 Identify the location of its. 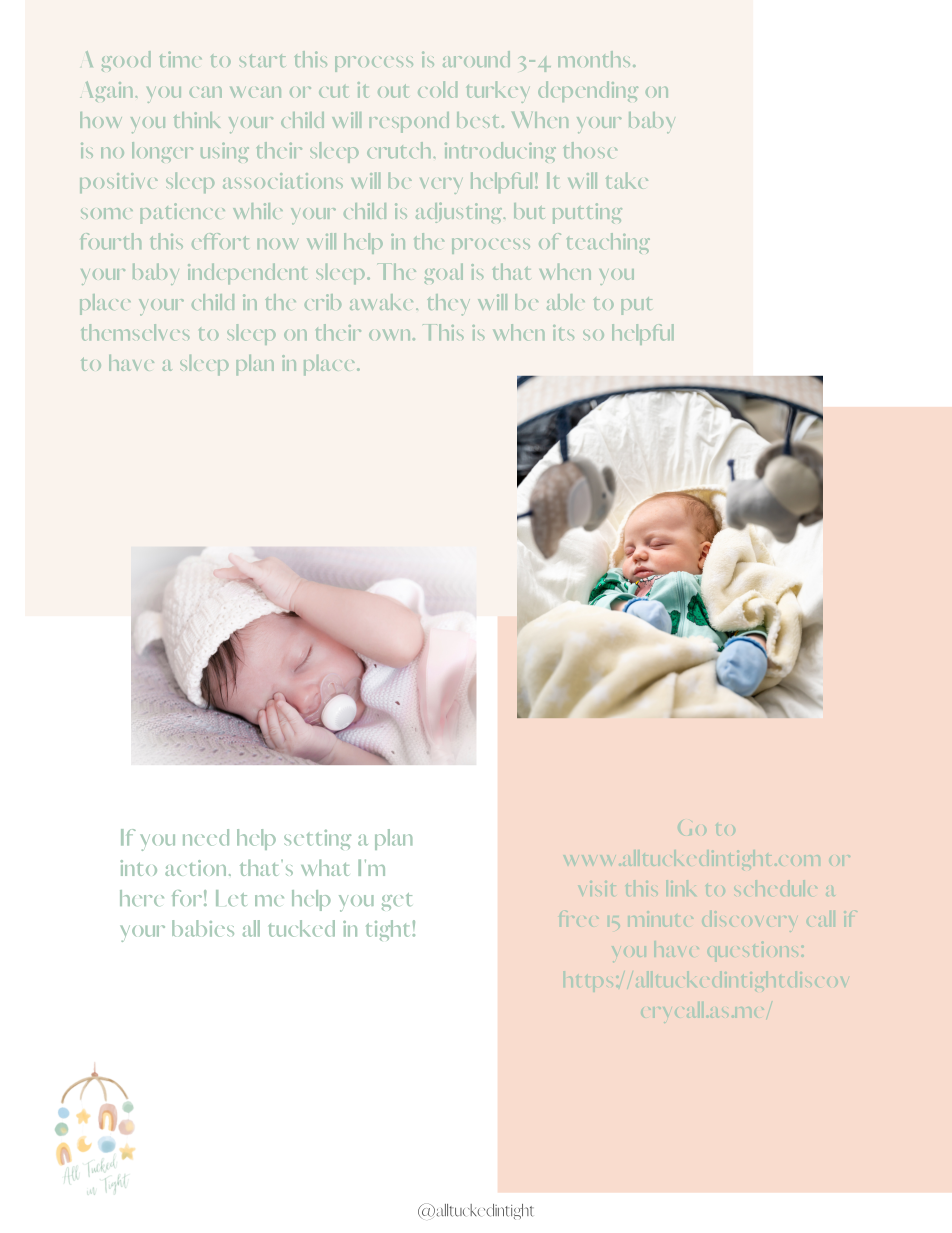
(563, 333).
